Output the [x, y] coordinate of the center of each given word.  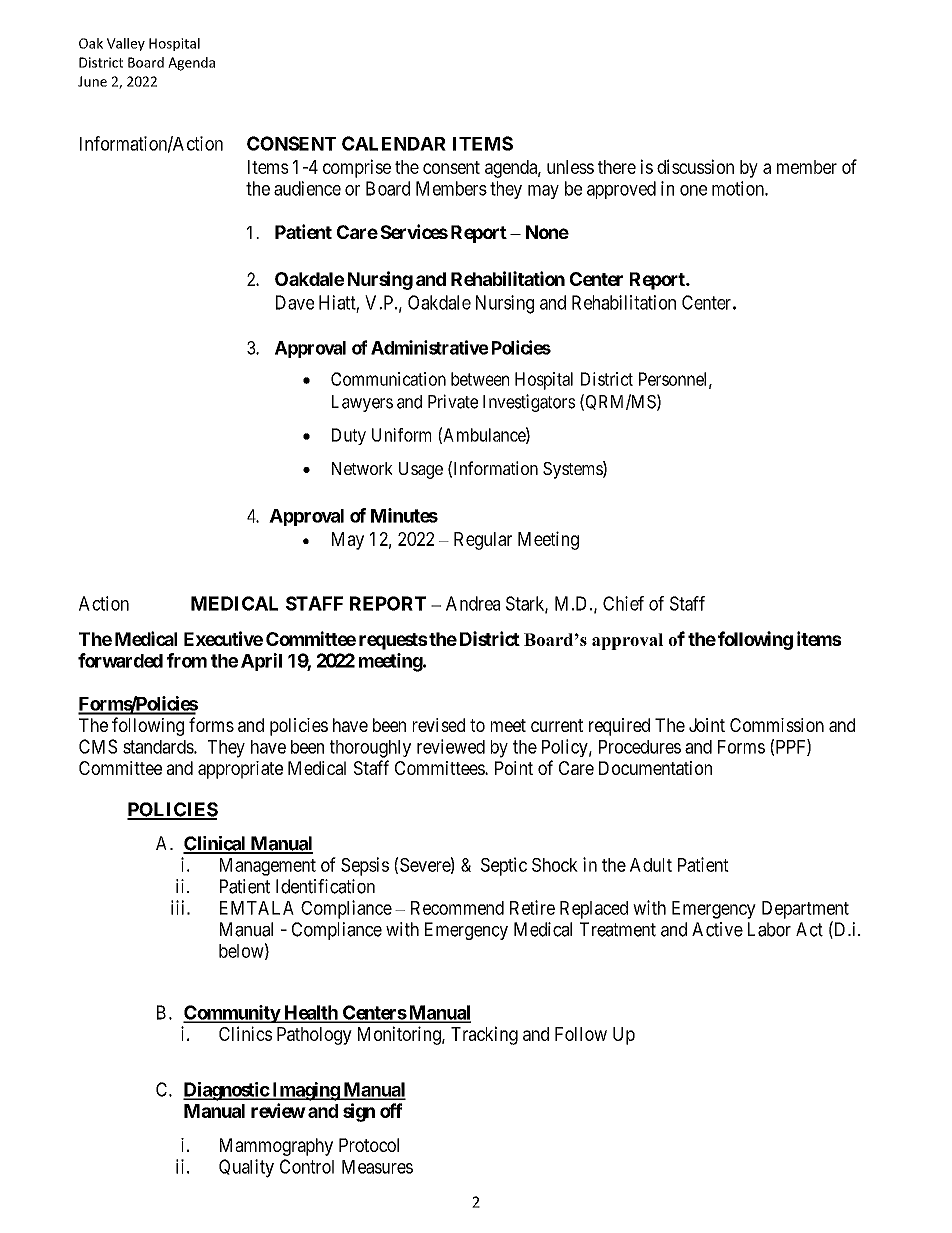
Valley [126, 44]
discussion [695, 166]
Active [717, 929]
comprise [357, 168]
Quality [246, 1168]
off [391, 1110]
